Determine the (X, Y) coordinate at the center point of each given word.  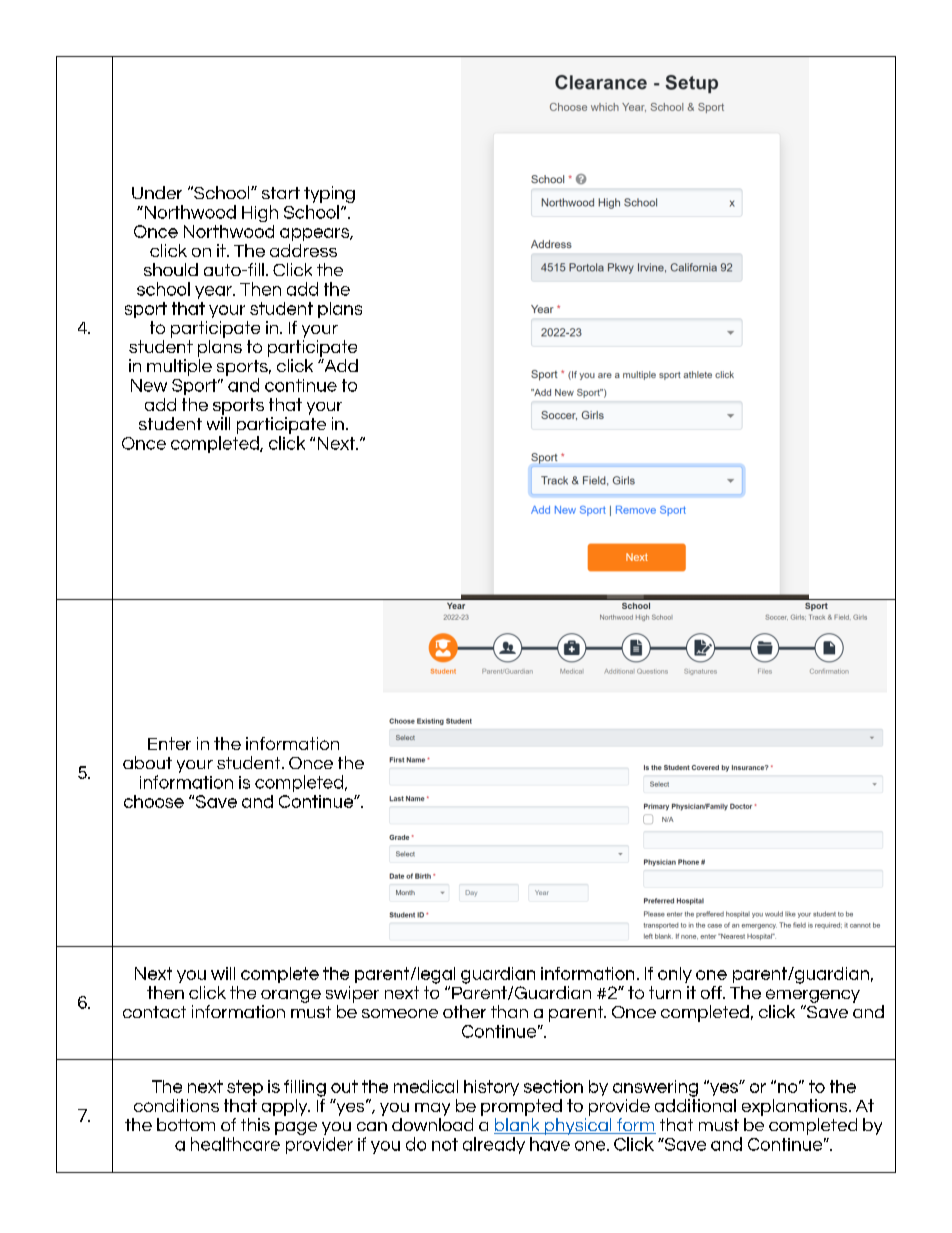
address (303, 250)
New (149, 385)
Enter (169, 743)
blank (518, 1126)
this (255, 1124)
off (712, 992)
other (464, 1011)
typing (329, 194)
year (214, 292)
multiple (179, 367)
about (147, 762)
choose (154, 801)
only (675, 975)
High (260, 213)
